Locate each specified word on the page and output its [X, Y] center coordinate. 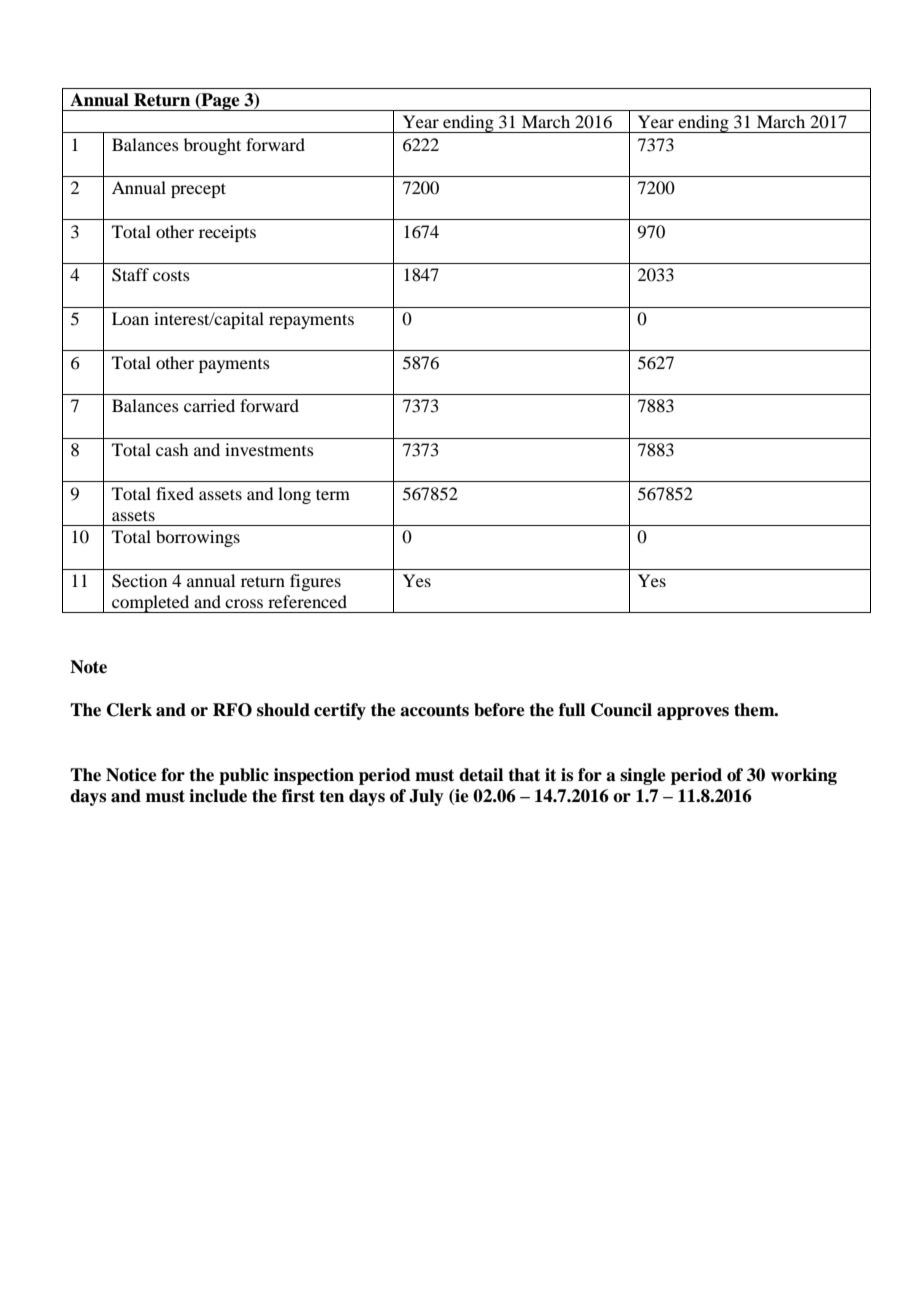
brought [212, 146]
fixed [175, 493]
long [294, 495]
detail [481, 775]
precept [198, 190]
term [333, 494]
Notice [131, 775]
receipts [227, 233]
